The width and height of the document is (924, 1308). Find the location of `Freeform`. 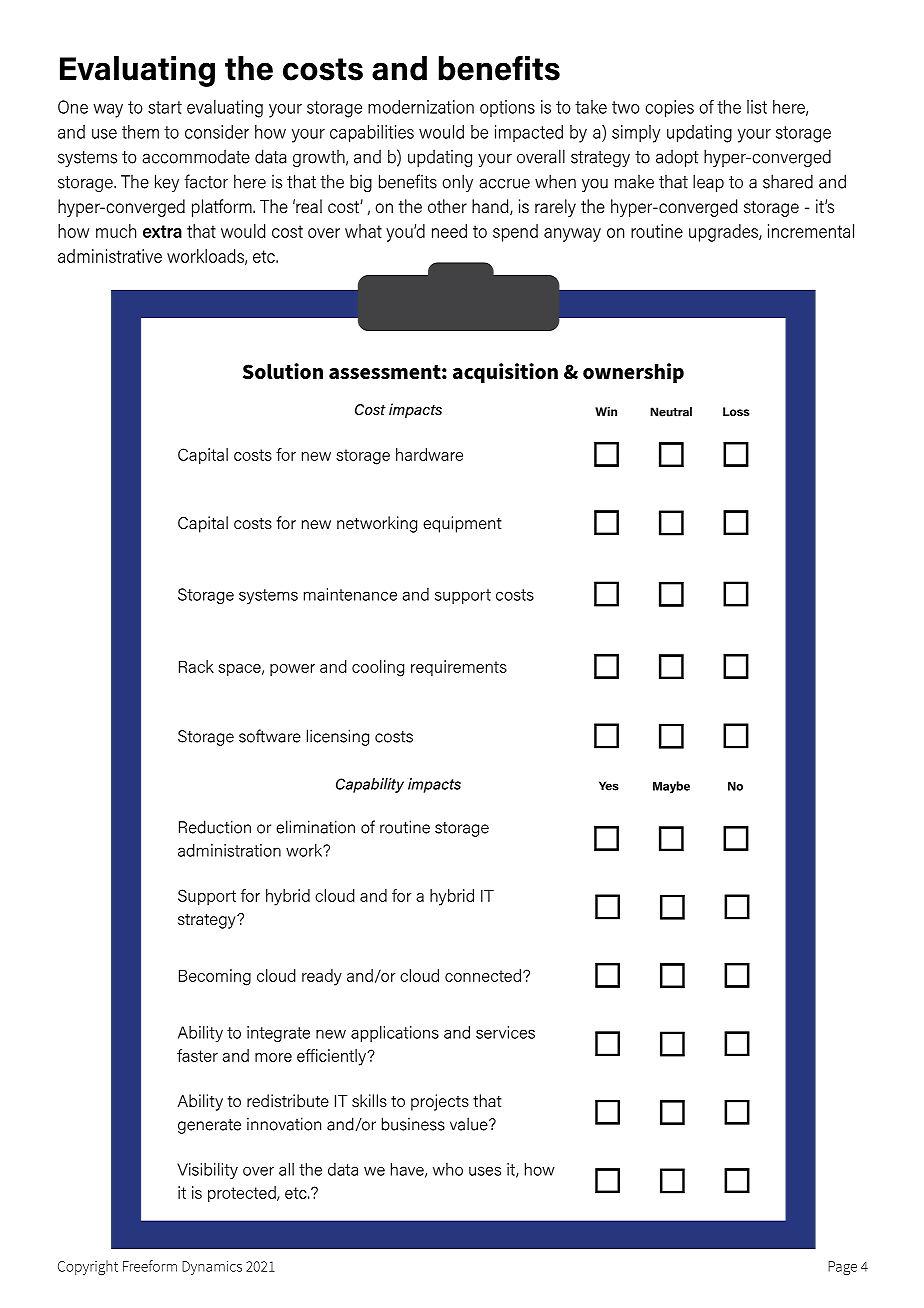

Freeform is located at coordinates (150, 1266).
